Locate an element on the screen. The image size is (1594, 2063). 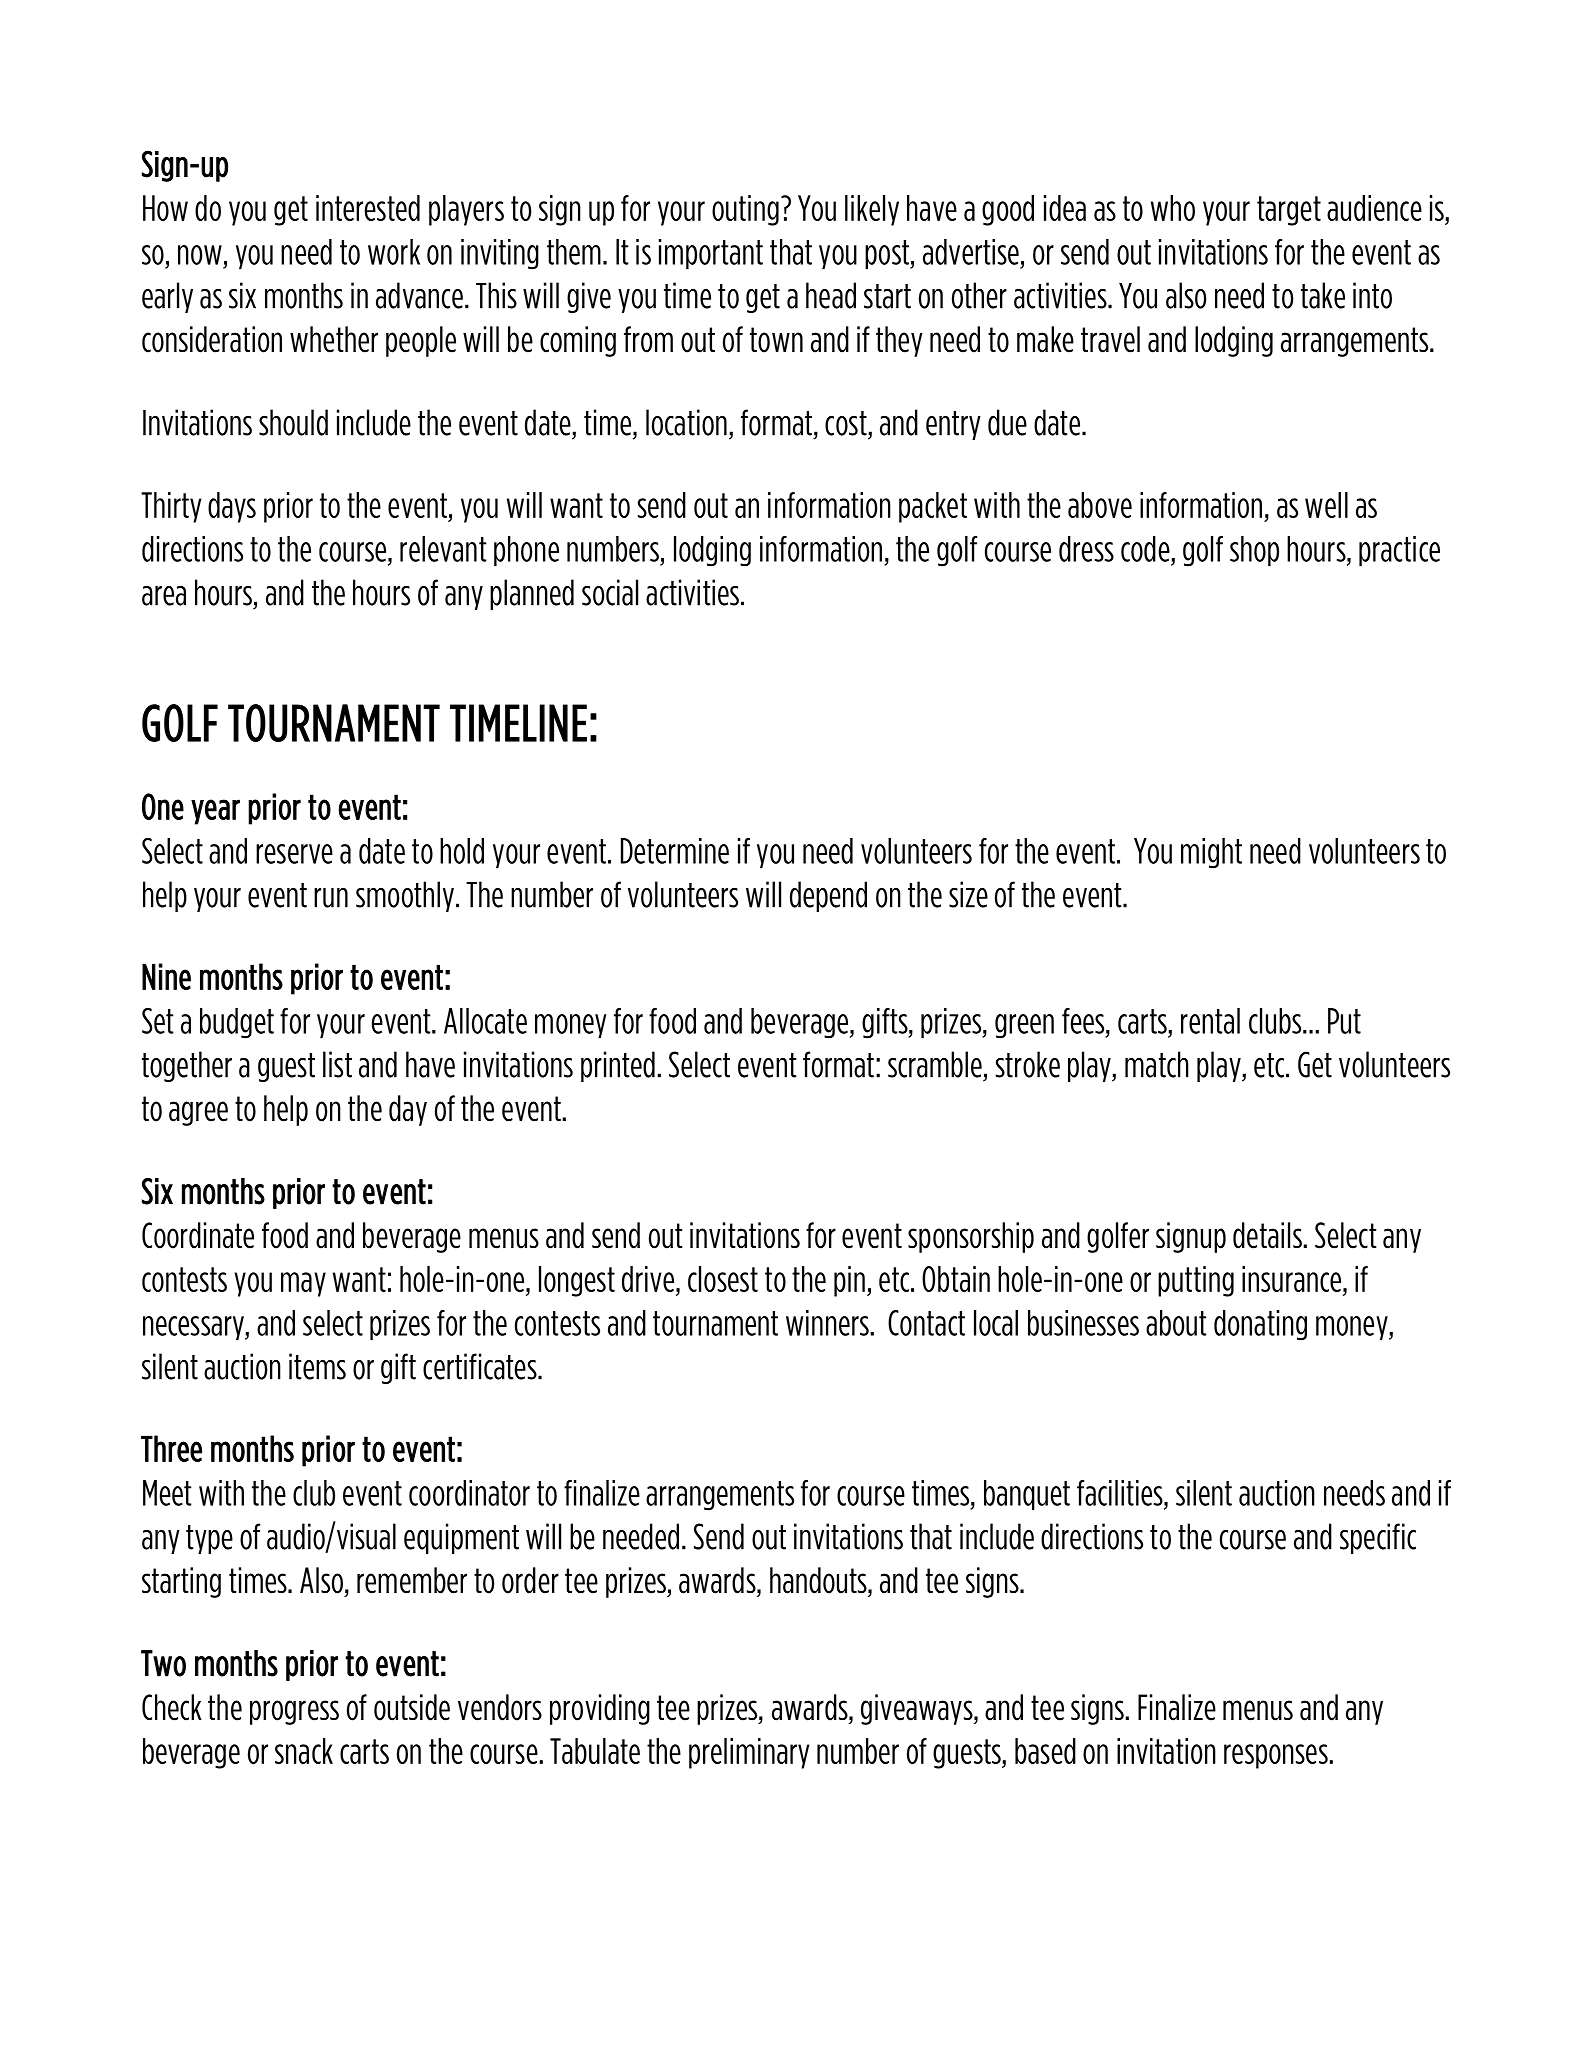
social is located at coordinates (610, 592).
